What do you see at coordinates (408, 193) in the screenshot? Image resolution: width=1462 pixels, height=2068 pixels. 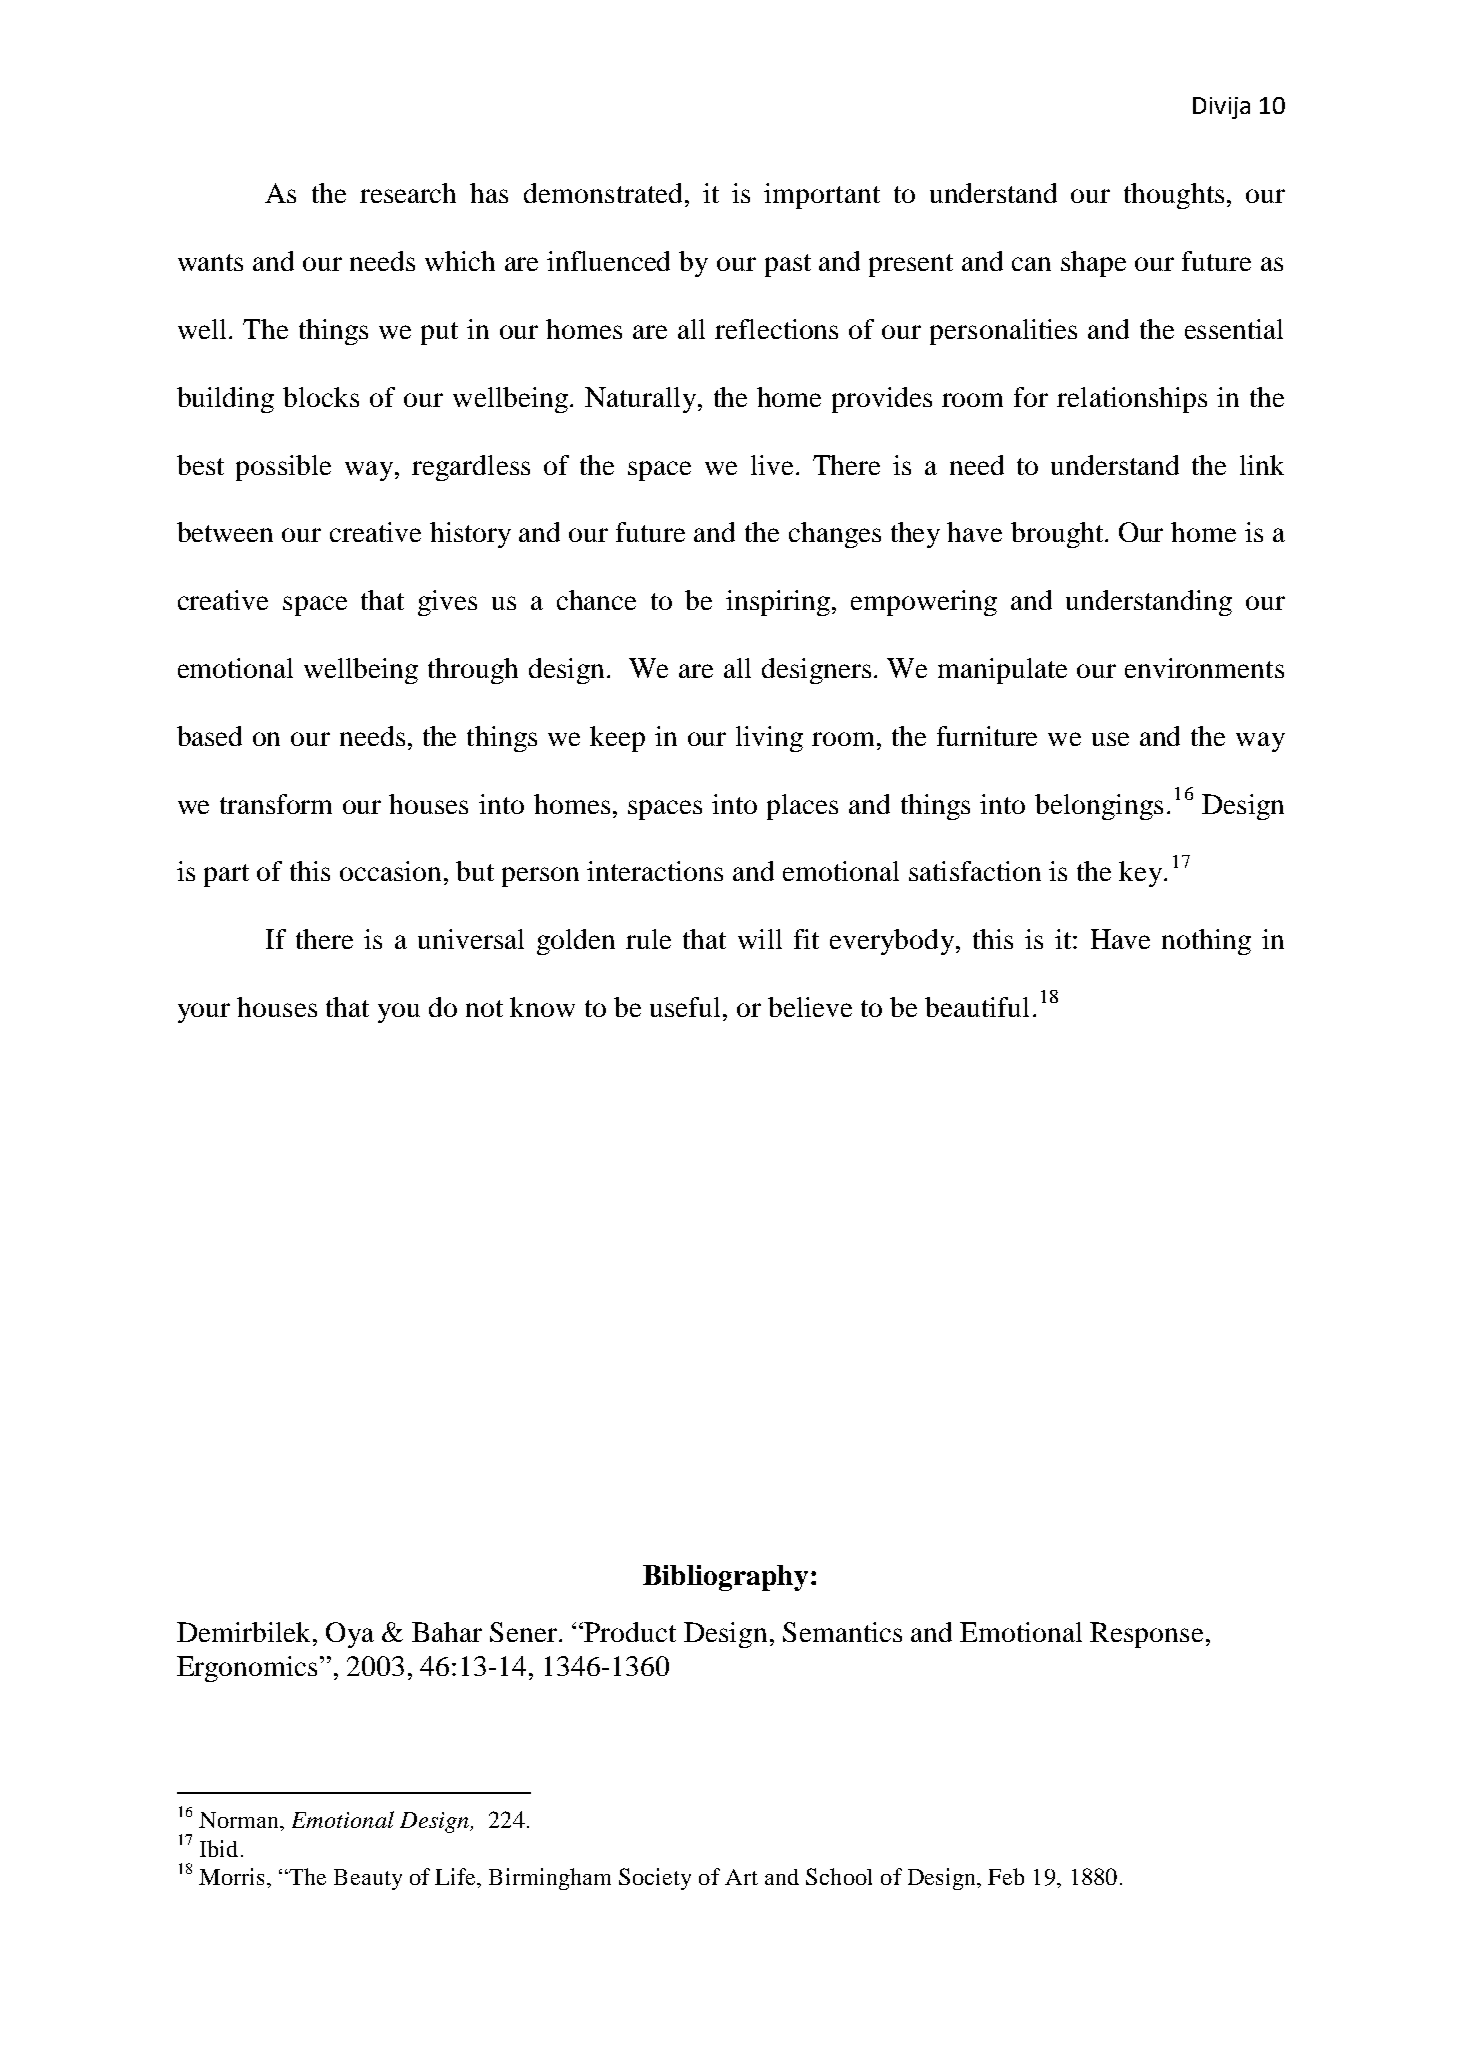 I see `research` at bounding box center [408, 193].
